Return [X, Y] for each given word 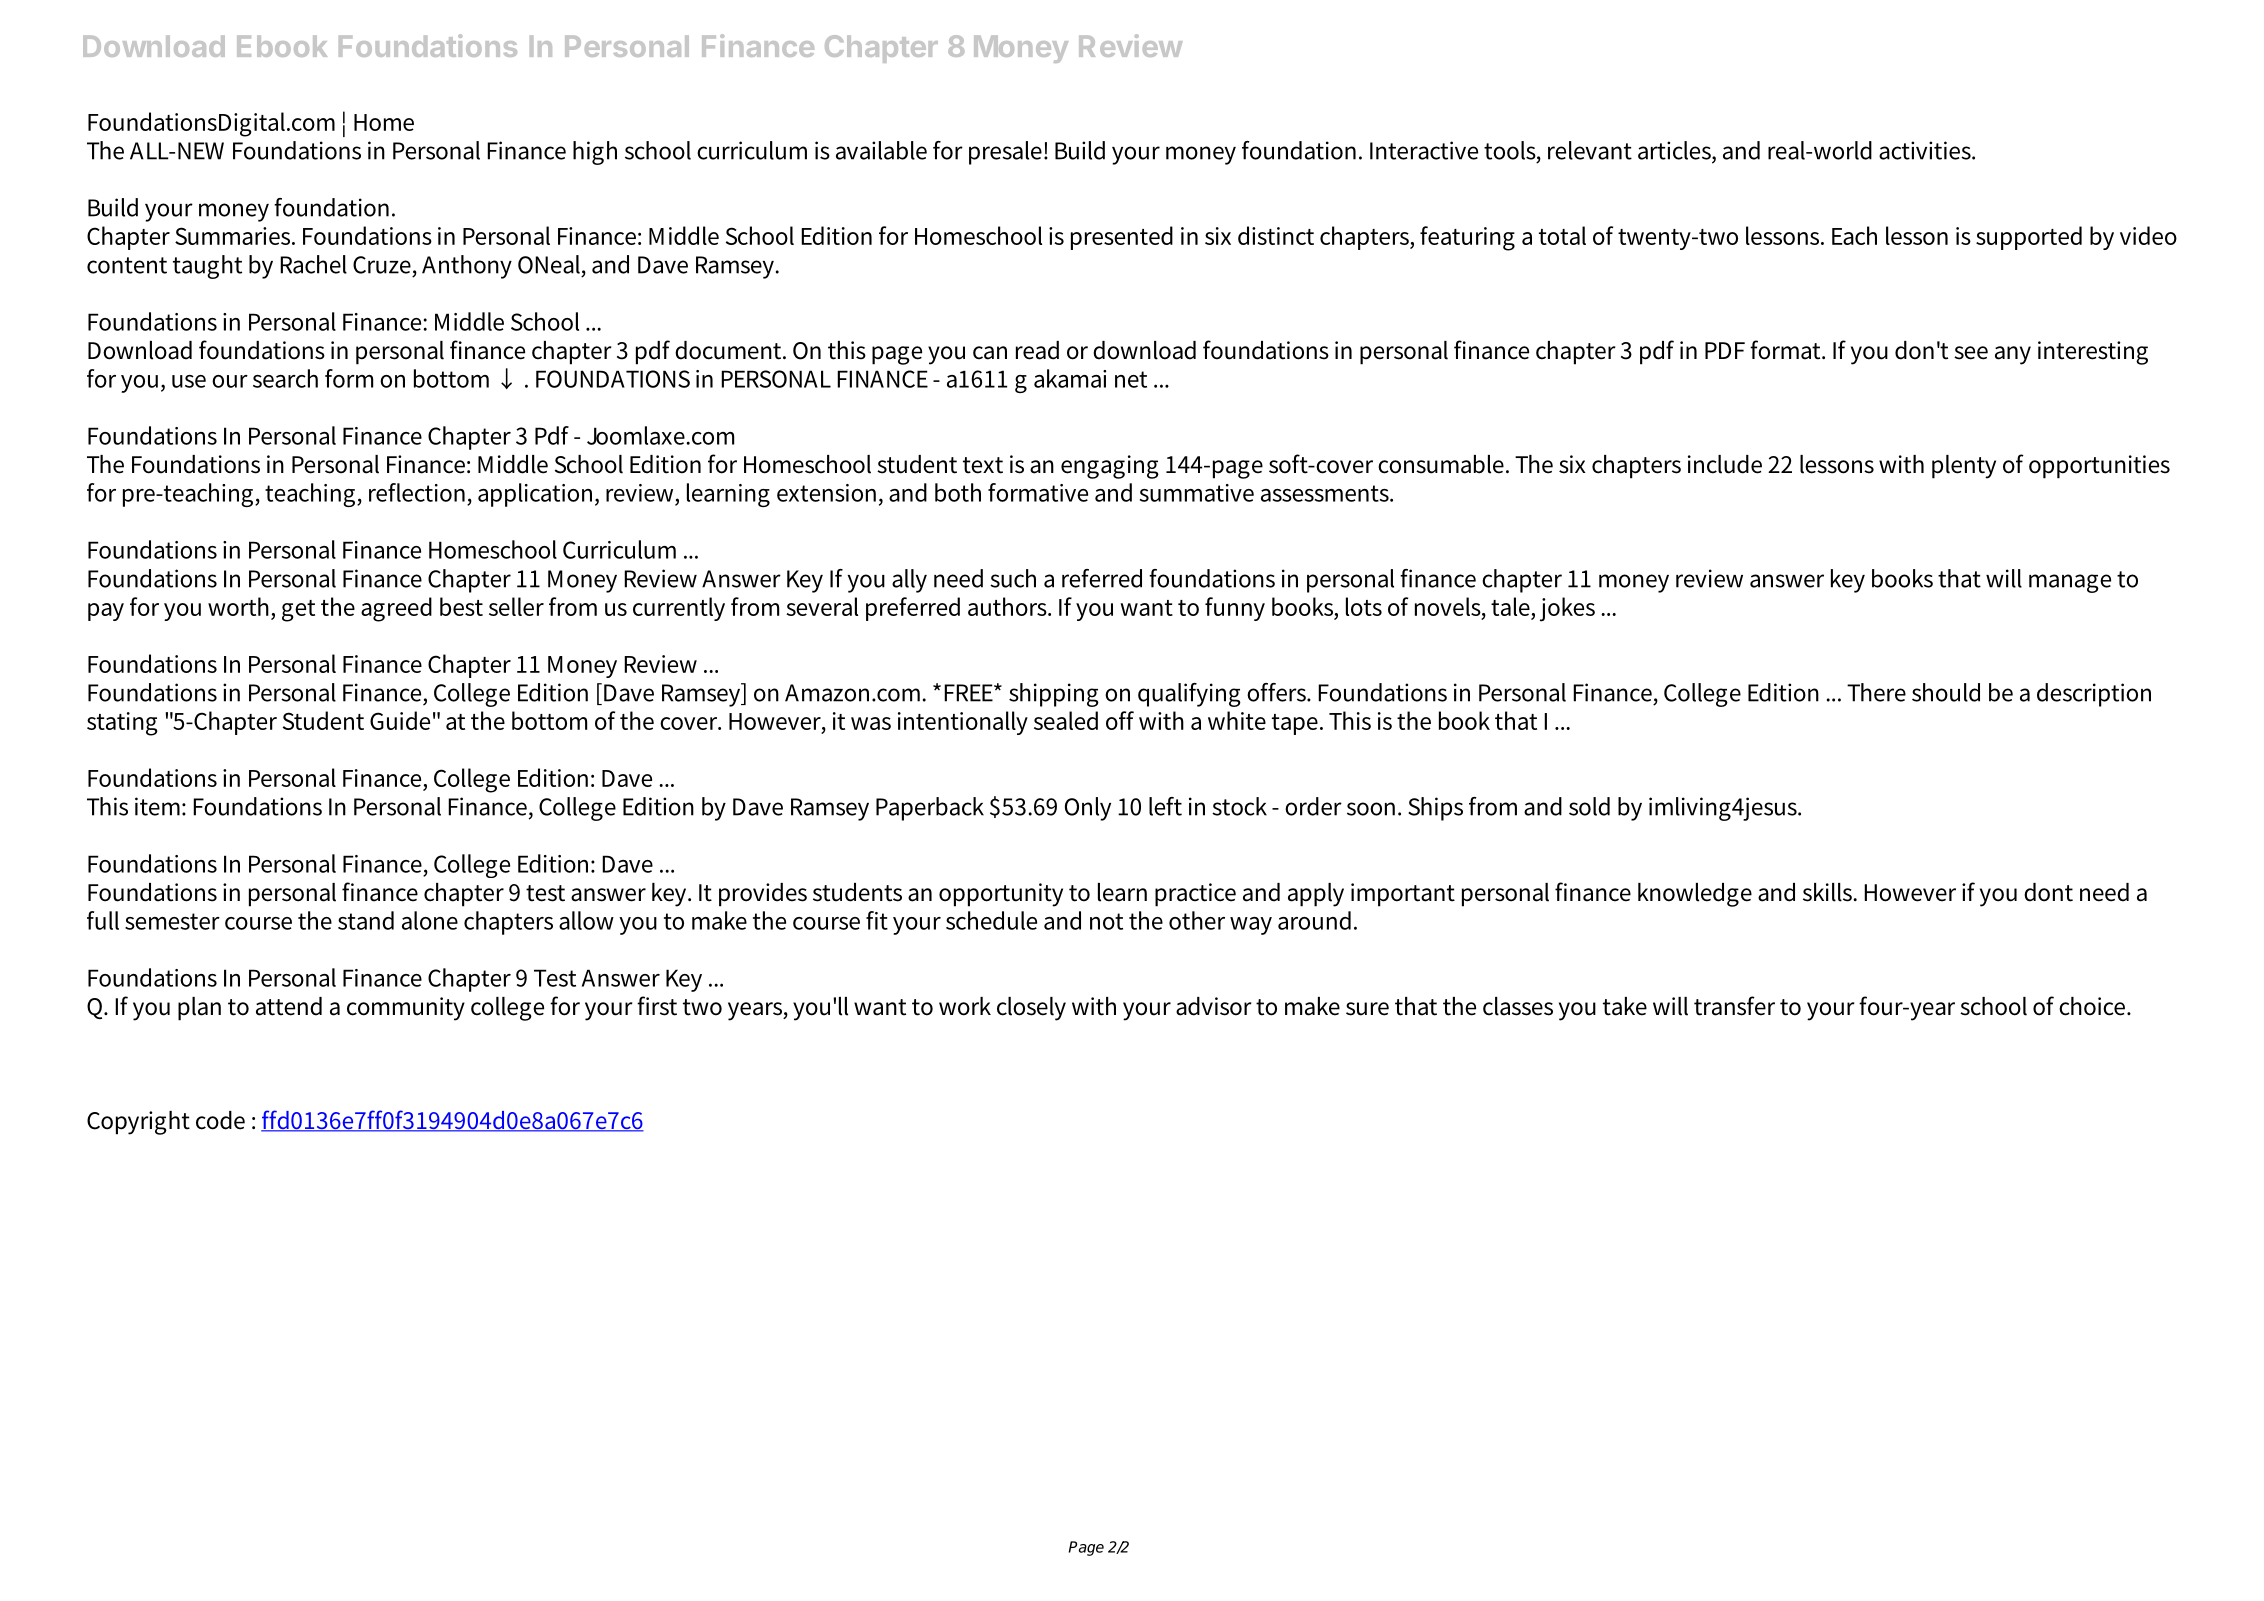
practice [1195, 895]
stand [366, 920]
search [285, 378]
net [1131, 379]
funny [1235, 609]
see [1971, 353]
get [298, 611]
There [1876, 692]
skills [1829, 892]
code [220, 1120]
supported [2029, 238]
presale [1007, 153]
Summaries [234, 236]
